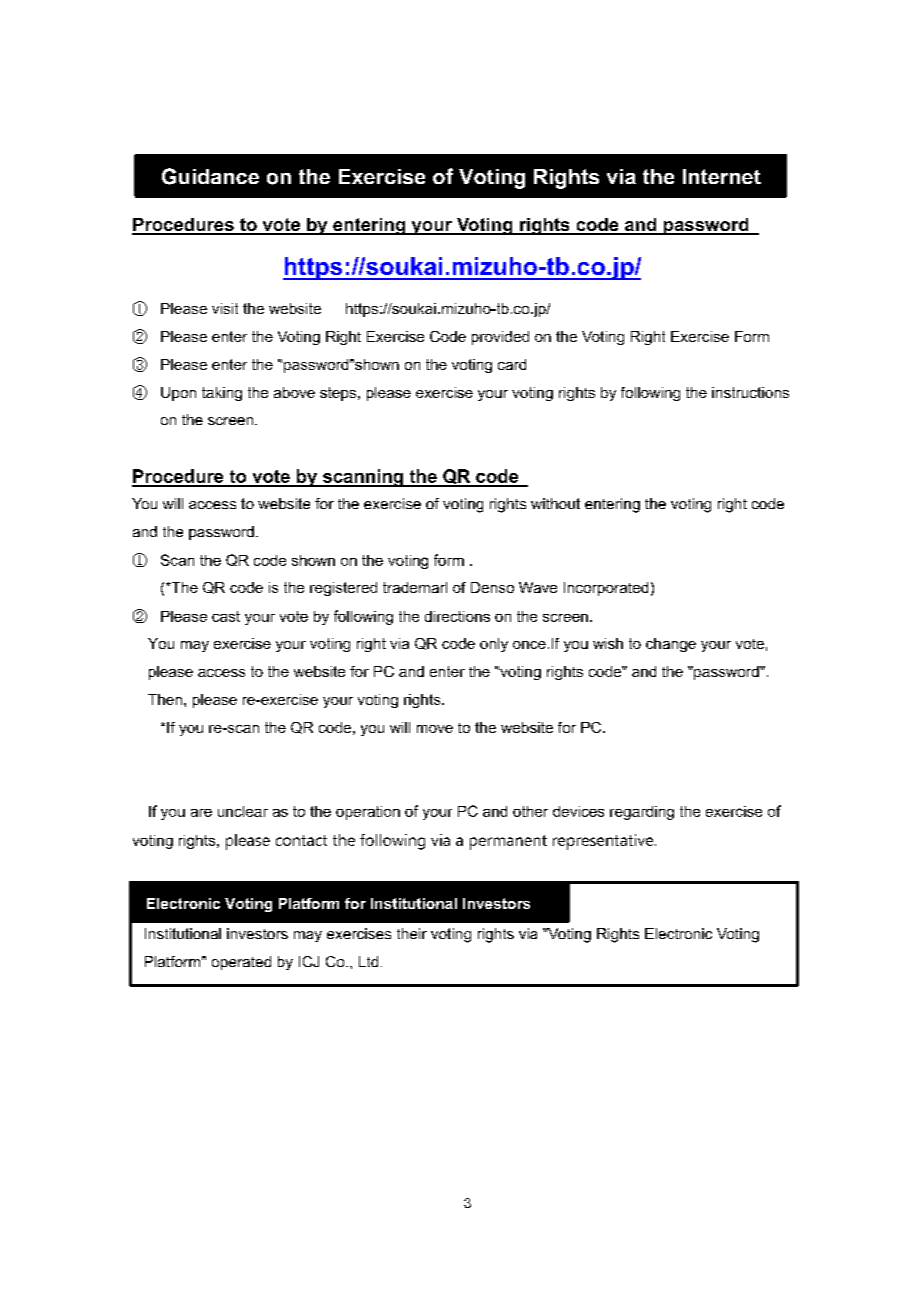 This screenshot has width=924, height=1308. Describe the element at coordinates (435, 729) in the screenshot. I see `move` at that location.
